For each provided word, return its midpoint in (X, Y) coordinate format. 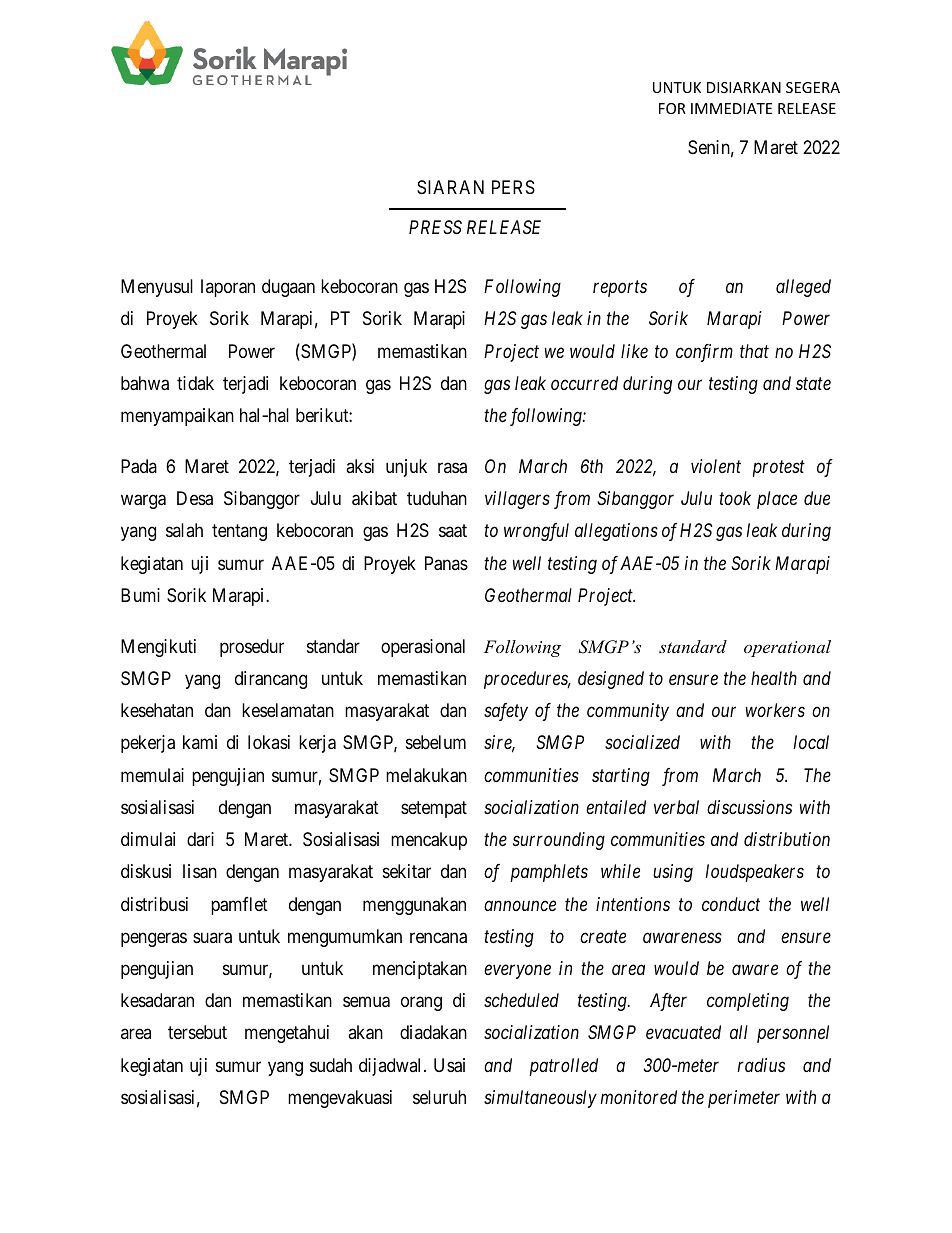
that (754, 351)
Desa (195, 498)
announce (520, 905)
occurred (584, 383)
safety (506, 712)
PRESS (435, 227)
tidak (195, 383)
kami (200, 742)
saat (453, 531)
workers (775, 710)
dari (200, 839)
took (735, 498)
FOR (672, 108)
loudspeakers (755, 873)
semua (366, 1002)
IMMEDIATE (732, 108)
